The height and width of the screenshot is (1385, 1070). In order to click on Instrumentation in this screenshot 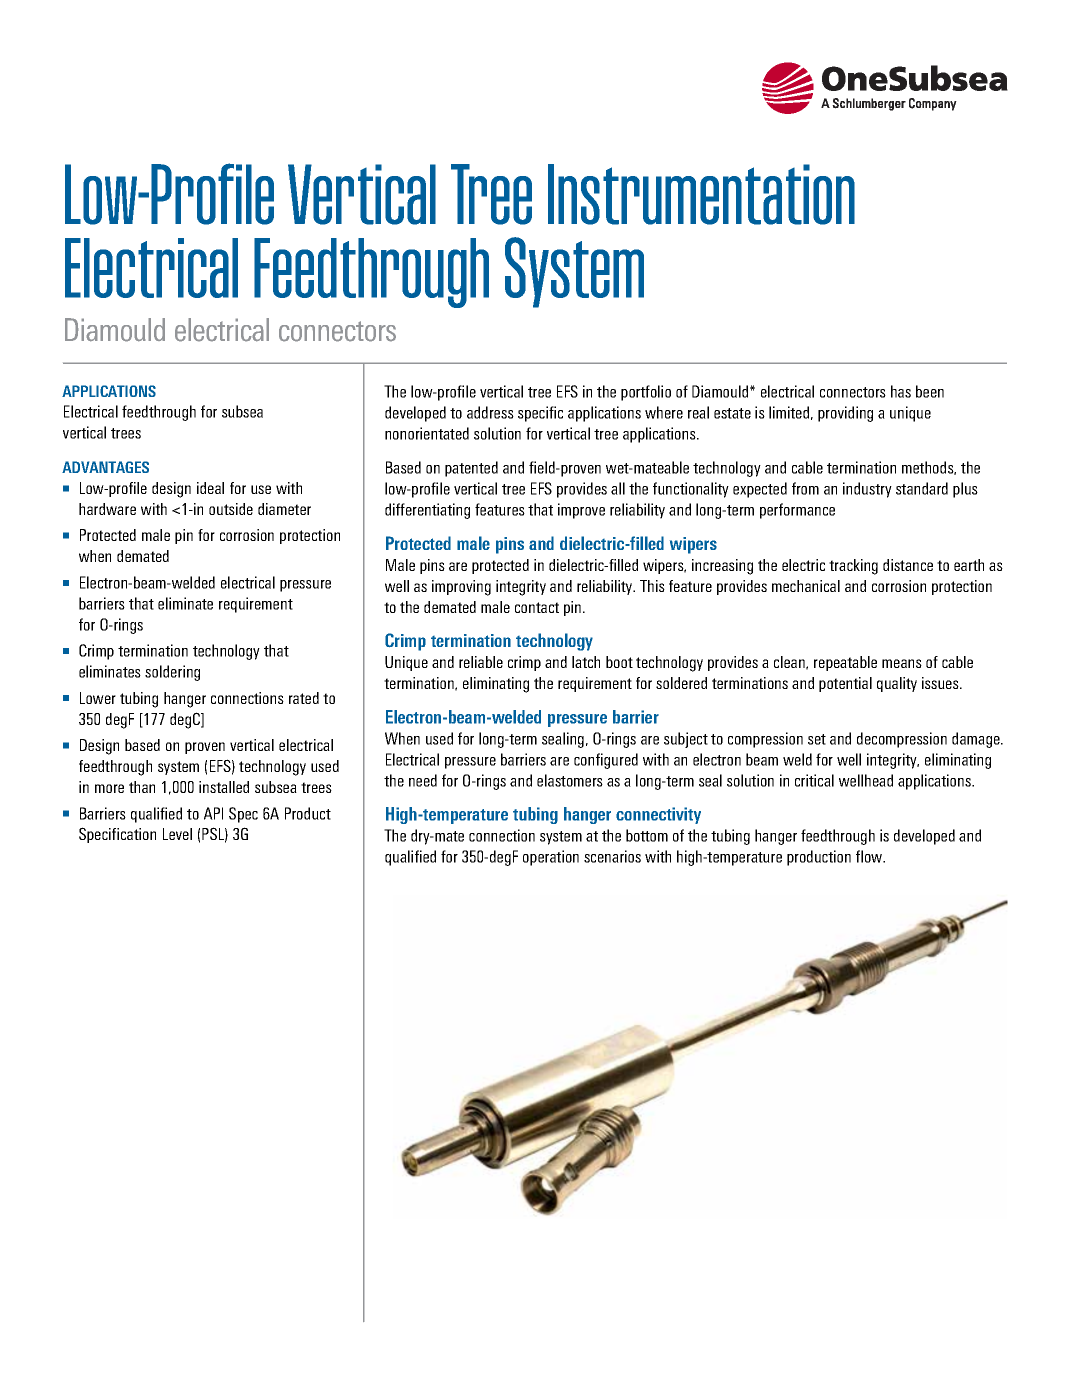, I will do `click(701, 194)`.
